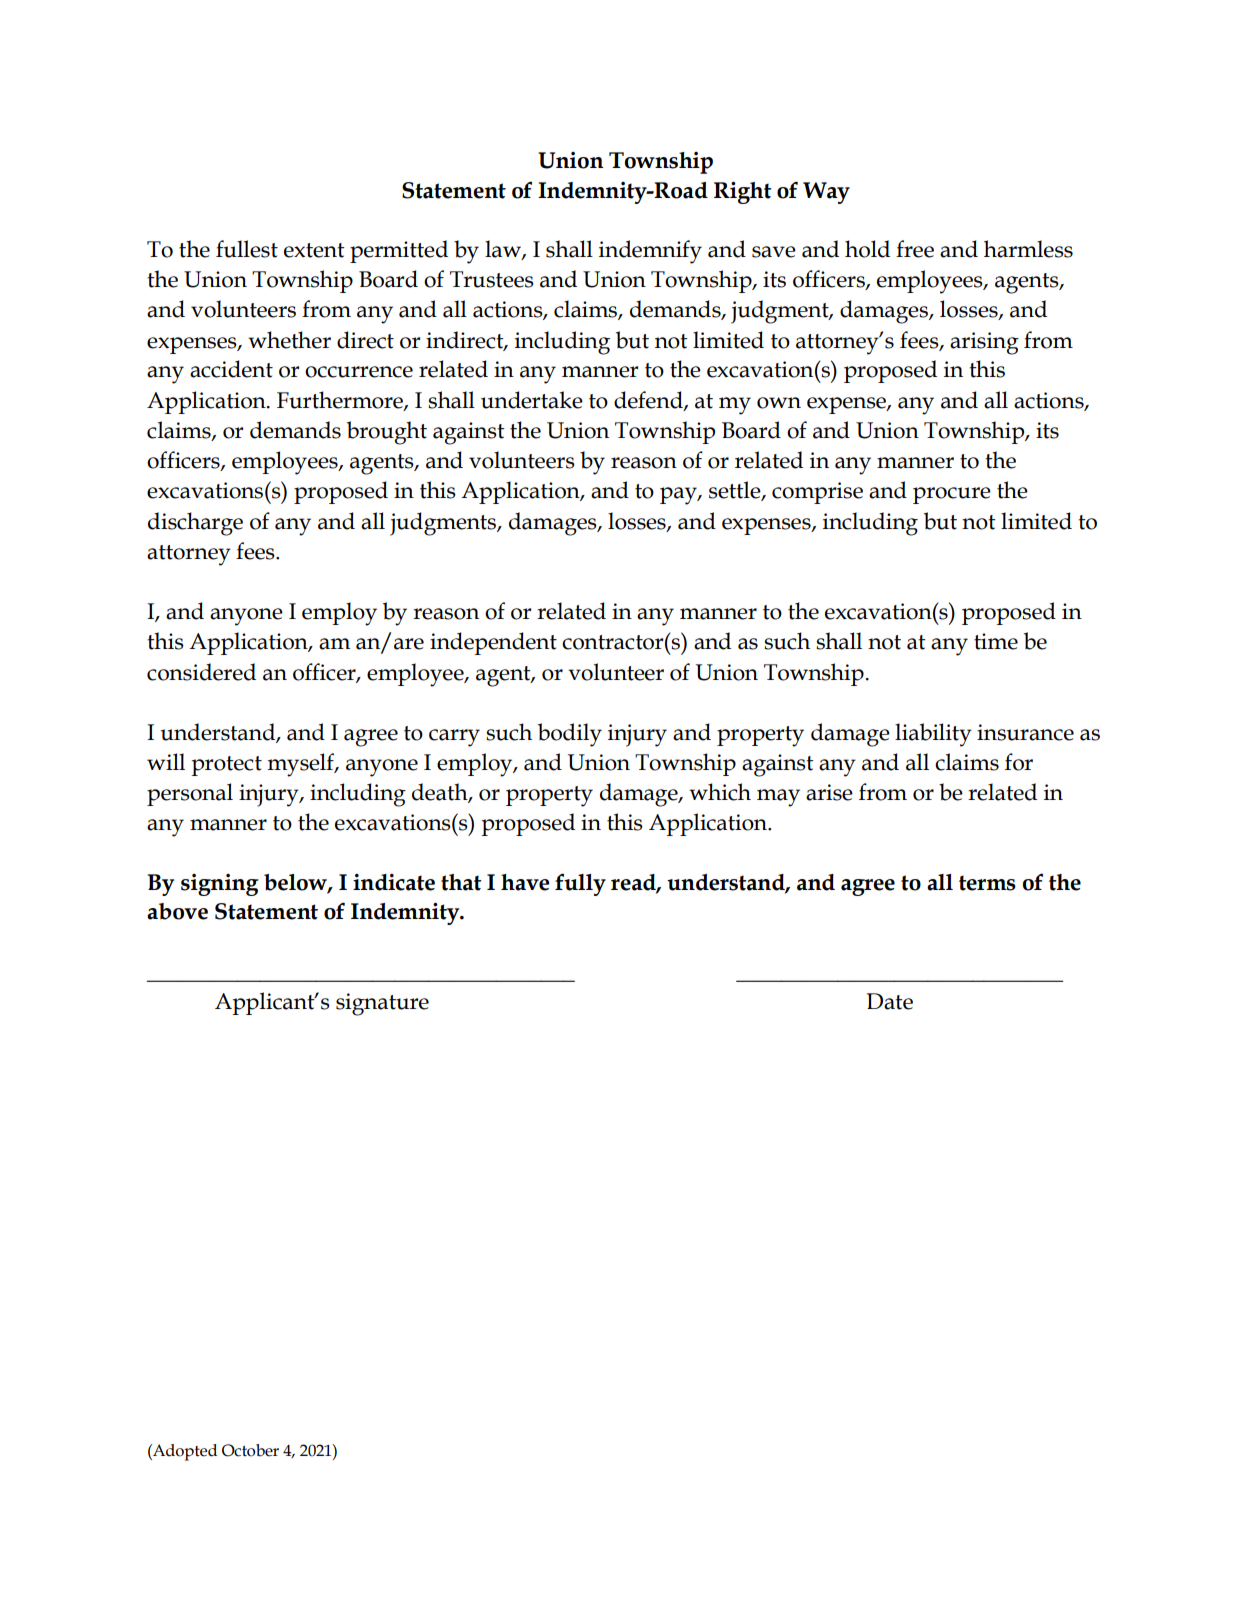 This page has height=1621, width=1252. I want to click on signature, so click(382, 1004).
